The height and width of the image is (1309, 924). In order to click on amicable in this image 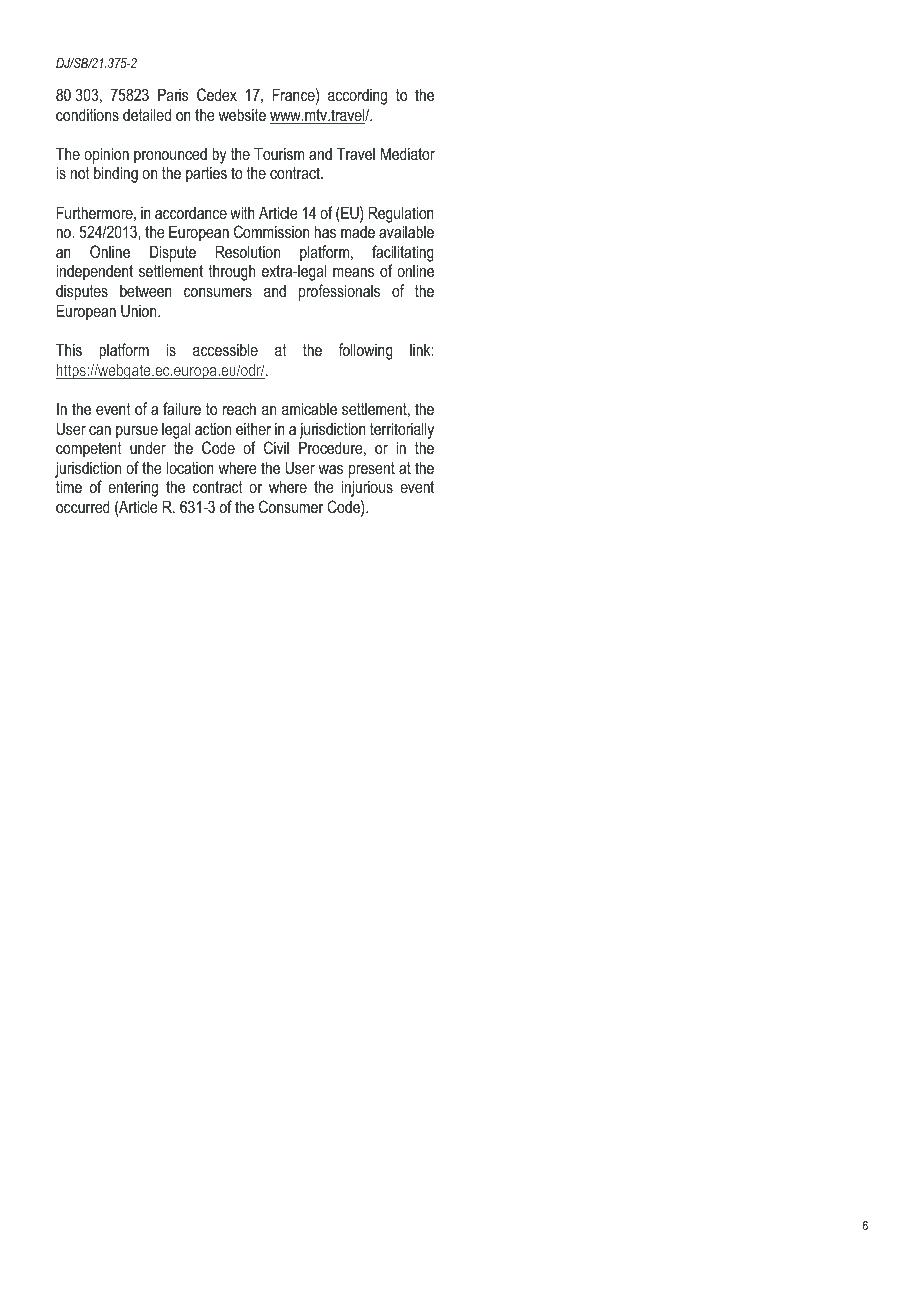, I will do `click(309, 408)`.
